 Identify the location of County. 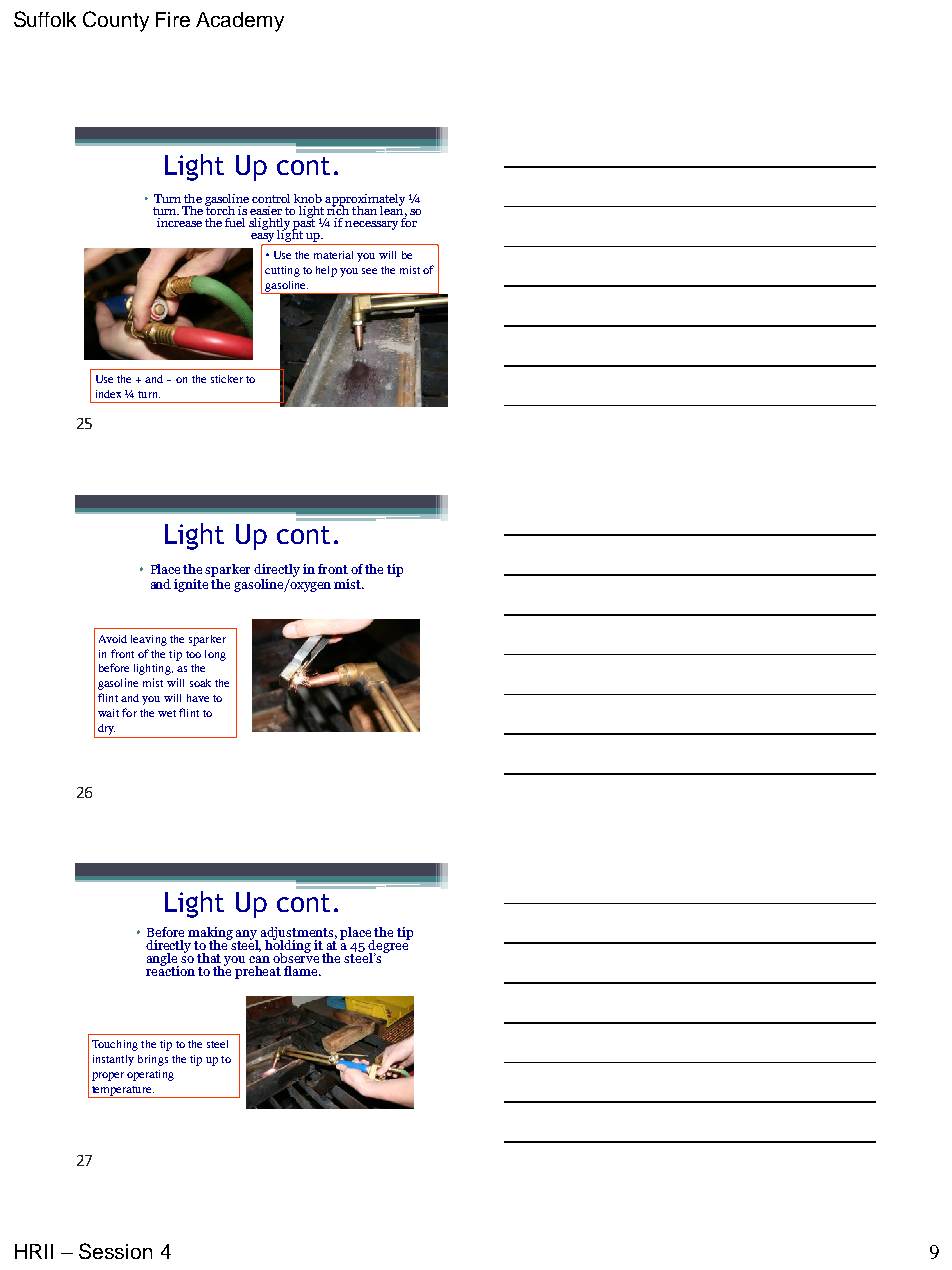
(116, 21).
